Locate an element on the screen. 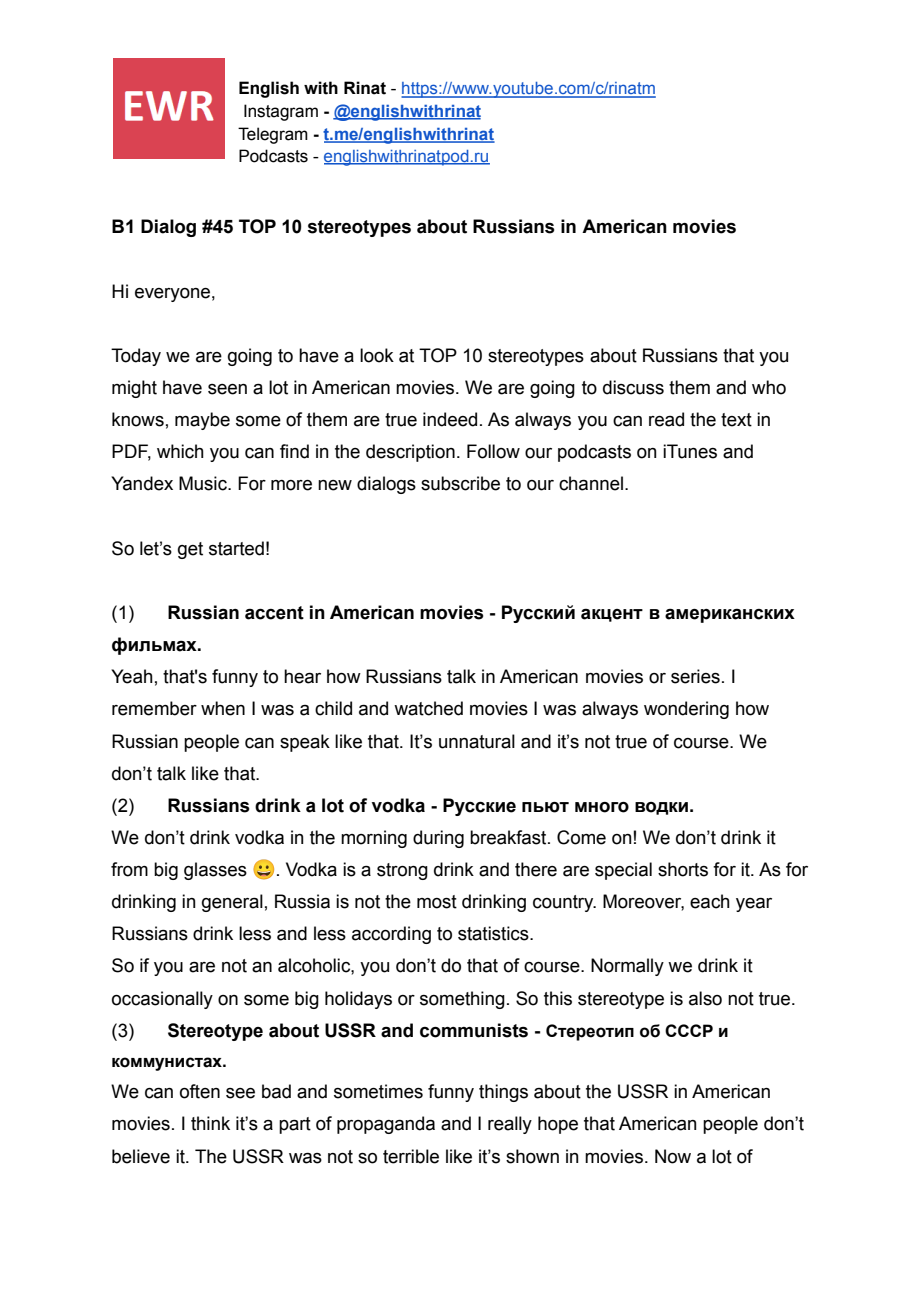  Instagram is located at coordinates (281, 112).
